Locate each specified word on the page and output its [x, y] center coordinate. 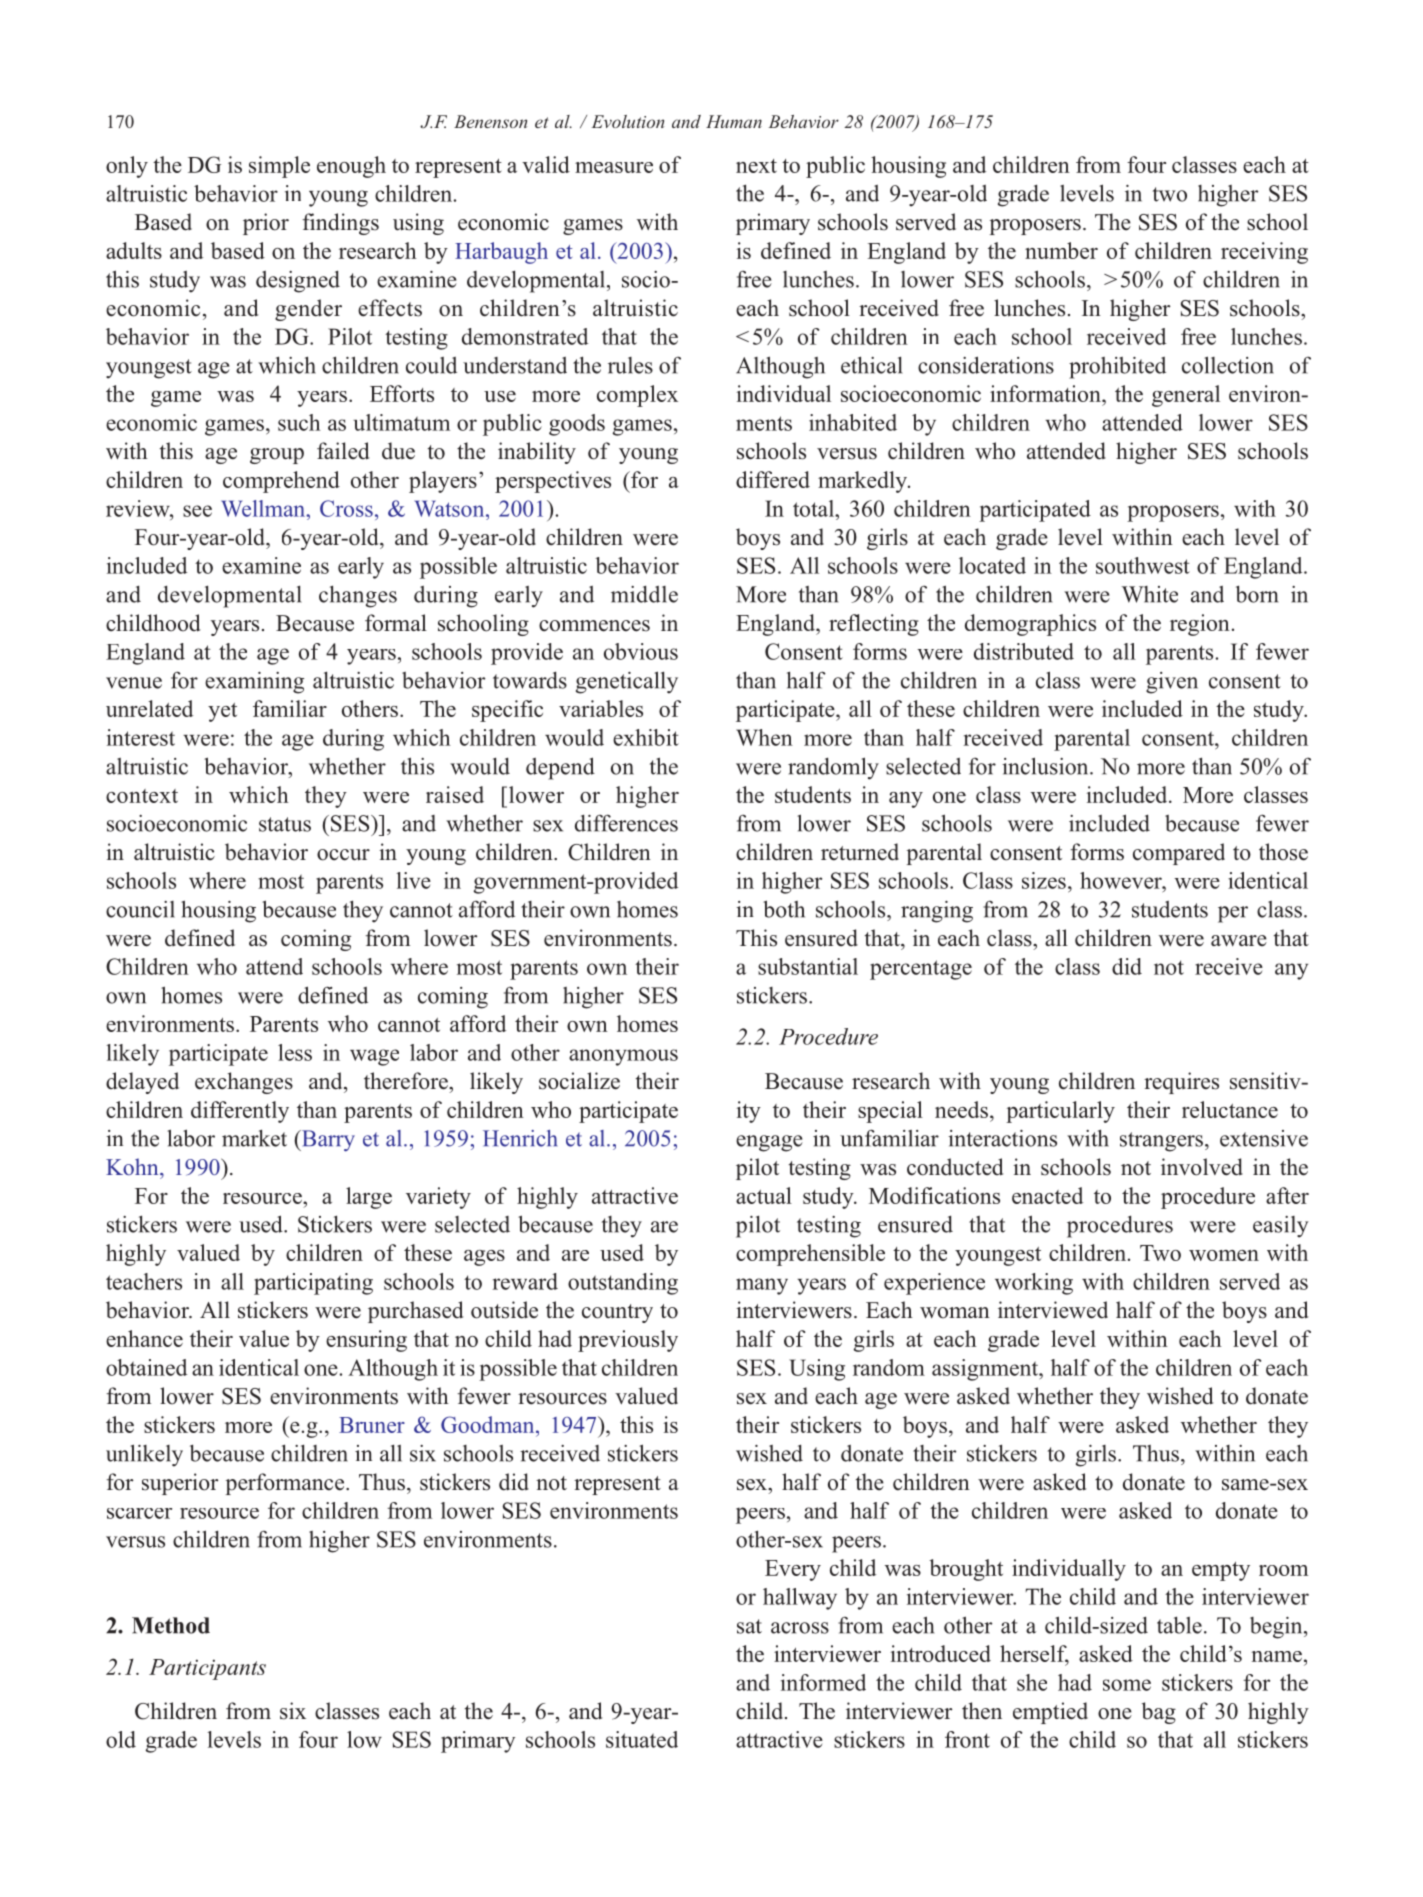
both [784, 909]
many [762, 1286]
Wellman [264, 508]
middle [644, 594]
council [140, 909]
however [1122, 880]
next [756, 166]
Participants [207, 1669]
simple [279, 167]
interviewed [1053, 1310]
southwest [1143, 565]
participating [313, 1284]
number [1061, 250]
